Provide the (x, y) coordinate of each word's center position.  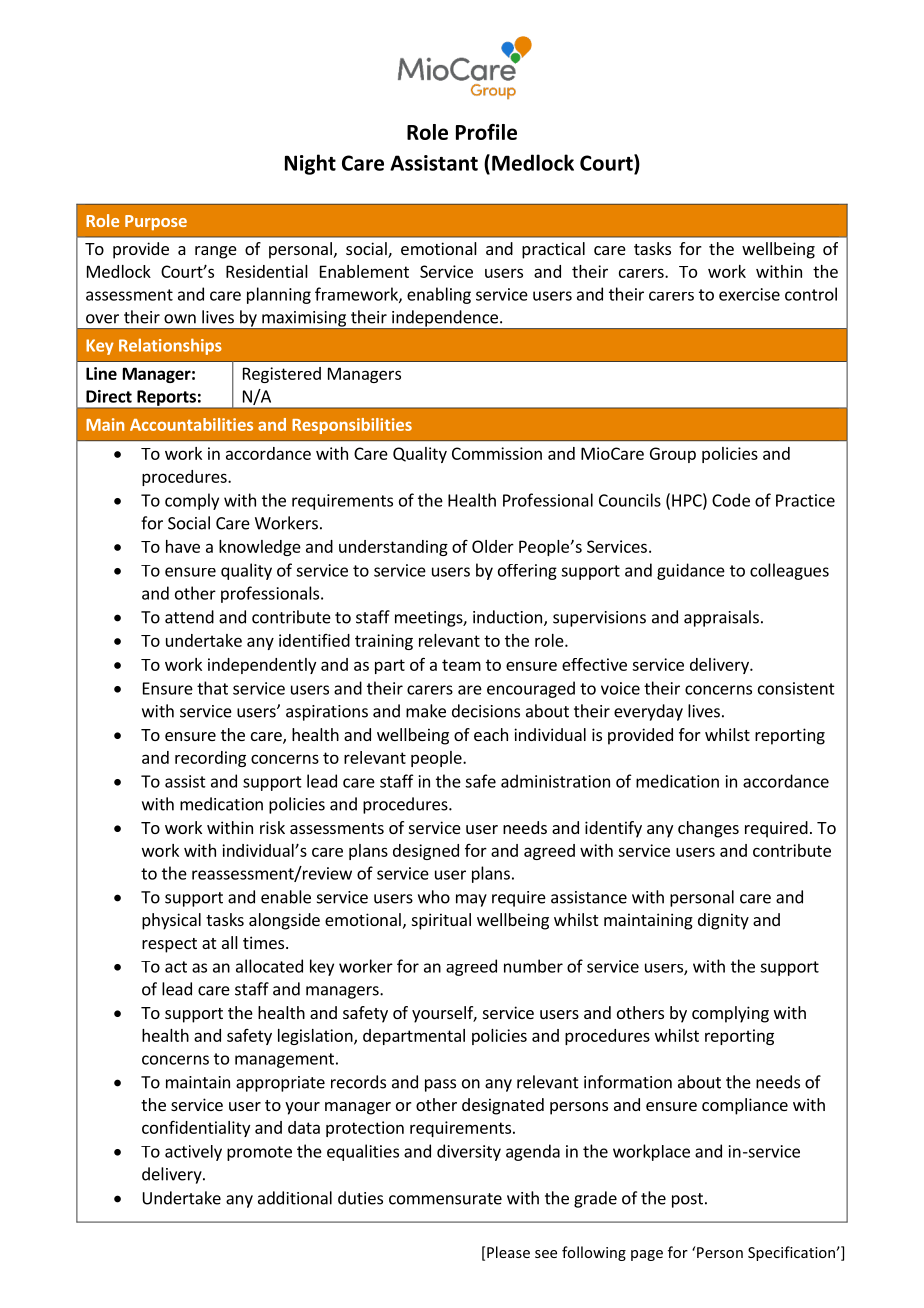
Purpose (156, 222)
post (687, 1200)
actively (193, 1153)
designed (426, 852)
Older (493, 546)
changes (708, 829)
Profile (486, 132)
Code (731, 500)
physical (171, 921)
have (183, 546)
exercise (749, 294)
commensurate (445, 1199)
